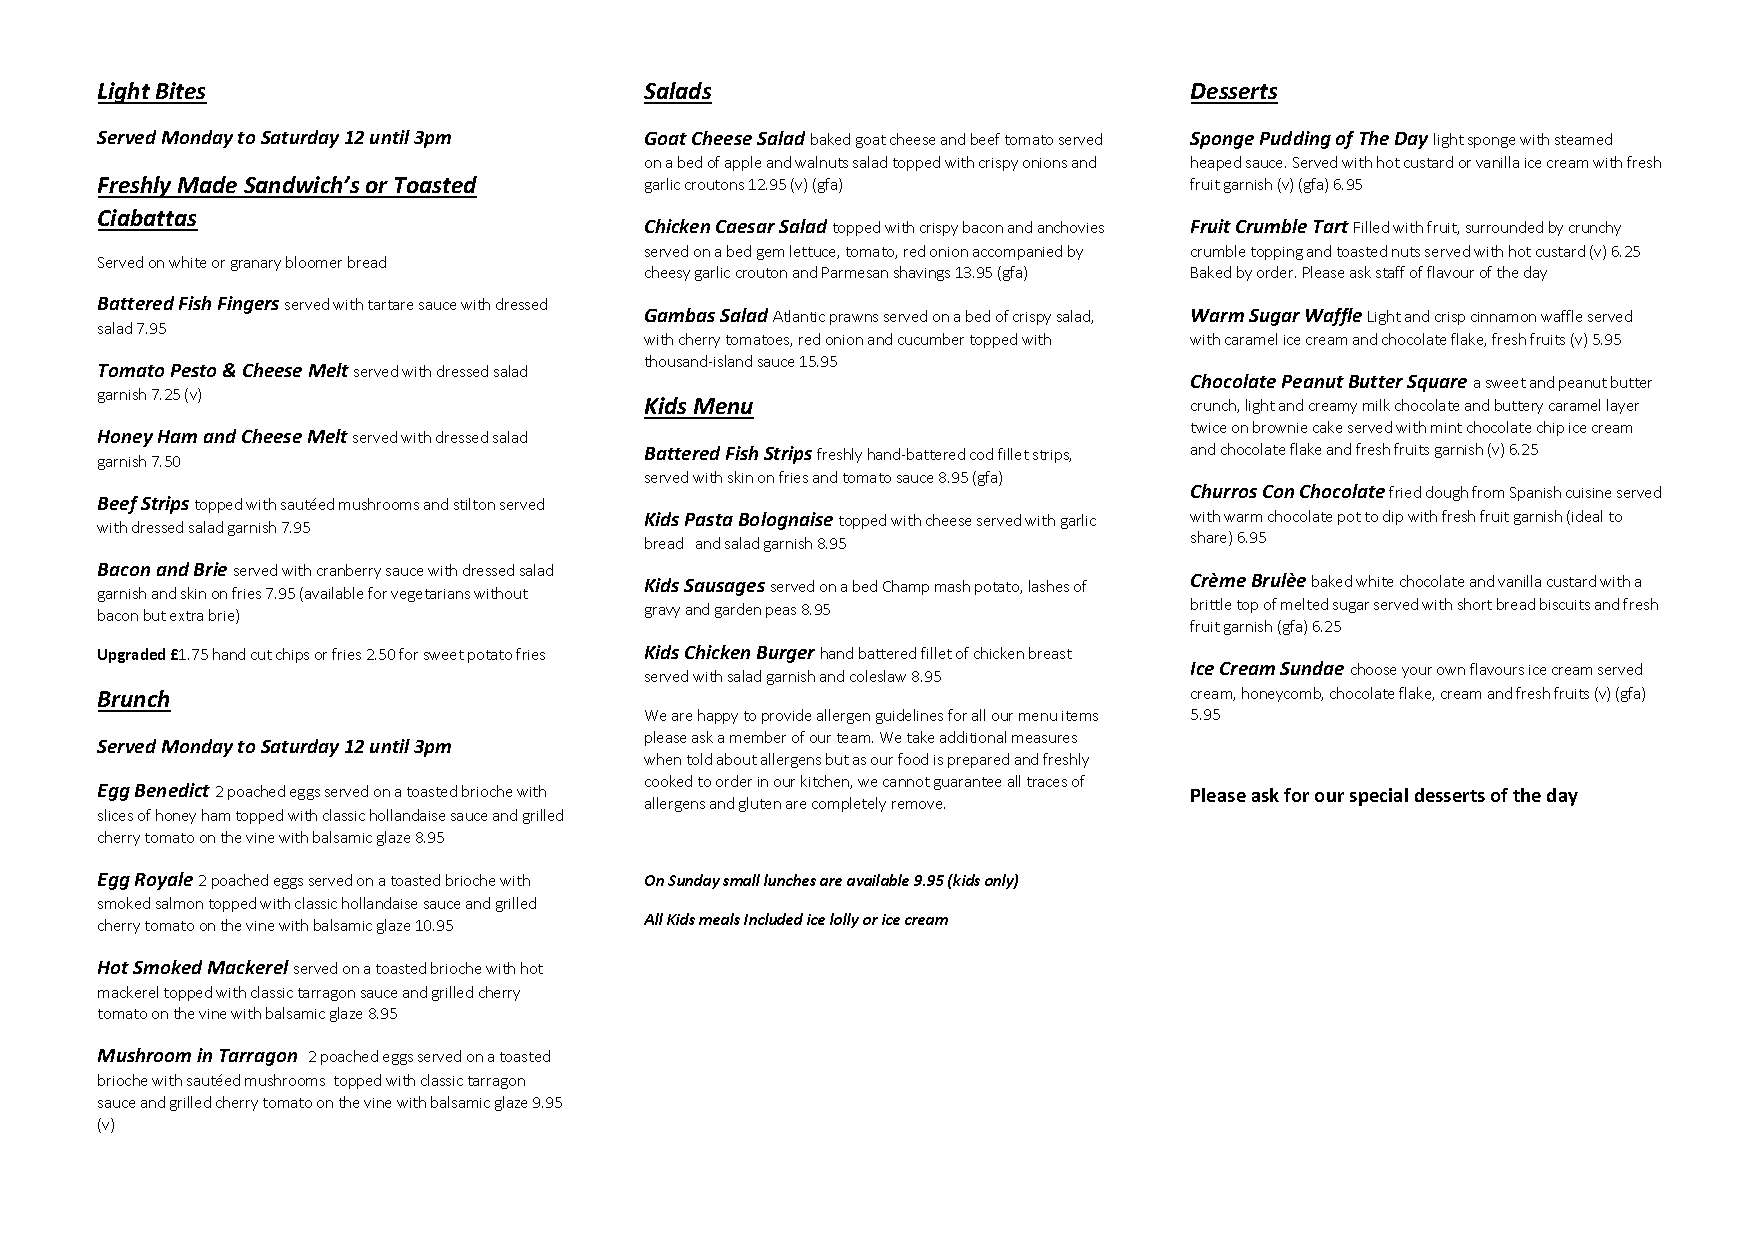 Image resolution: width=1761 pixels, height=1245 pixels. What do you see at coordinates (349, 571) in the screenshot?
I see `cranberry` at bounding box center [349, 571].
